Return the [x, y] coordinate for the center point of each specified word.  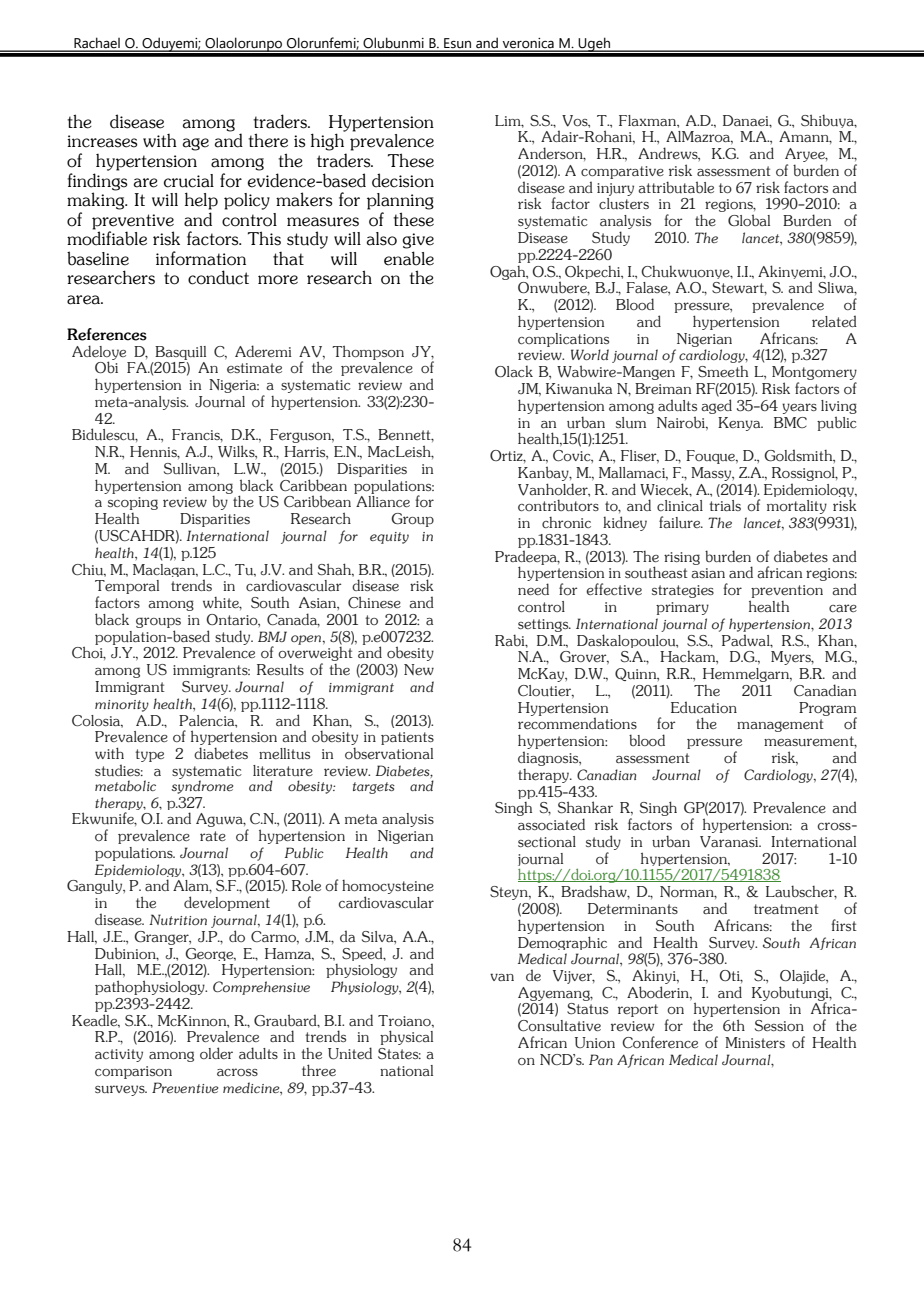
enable [409, 258]
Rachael [97, 44]
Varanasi [730, 842]
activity [119, 1055]
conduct [218, 277]
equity [389, 538]
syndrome [202, 786]
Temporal [127, 588]
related [834, 321]
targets [374, 788]
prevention [786, 593]
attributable [676, 187]
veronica [528, 44]
